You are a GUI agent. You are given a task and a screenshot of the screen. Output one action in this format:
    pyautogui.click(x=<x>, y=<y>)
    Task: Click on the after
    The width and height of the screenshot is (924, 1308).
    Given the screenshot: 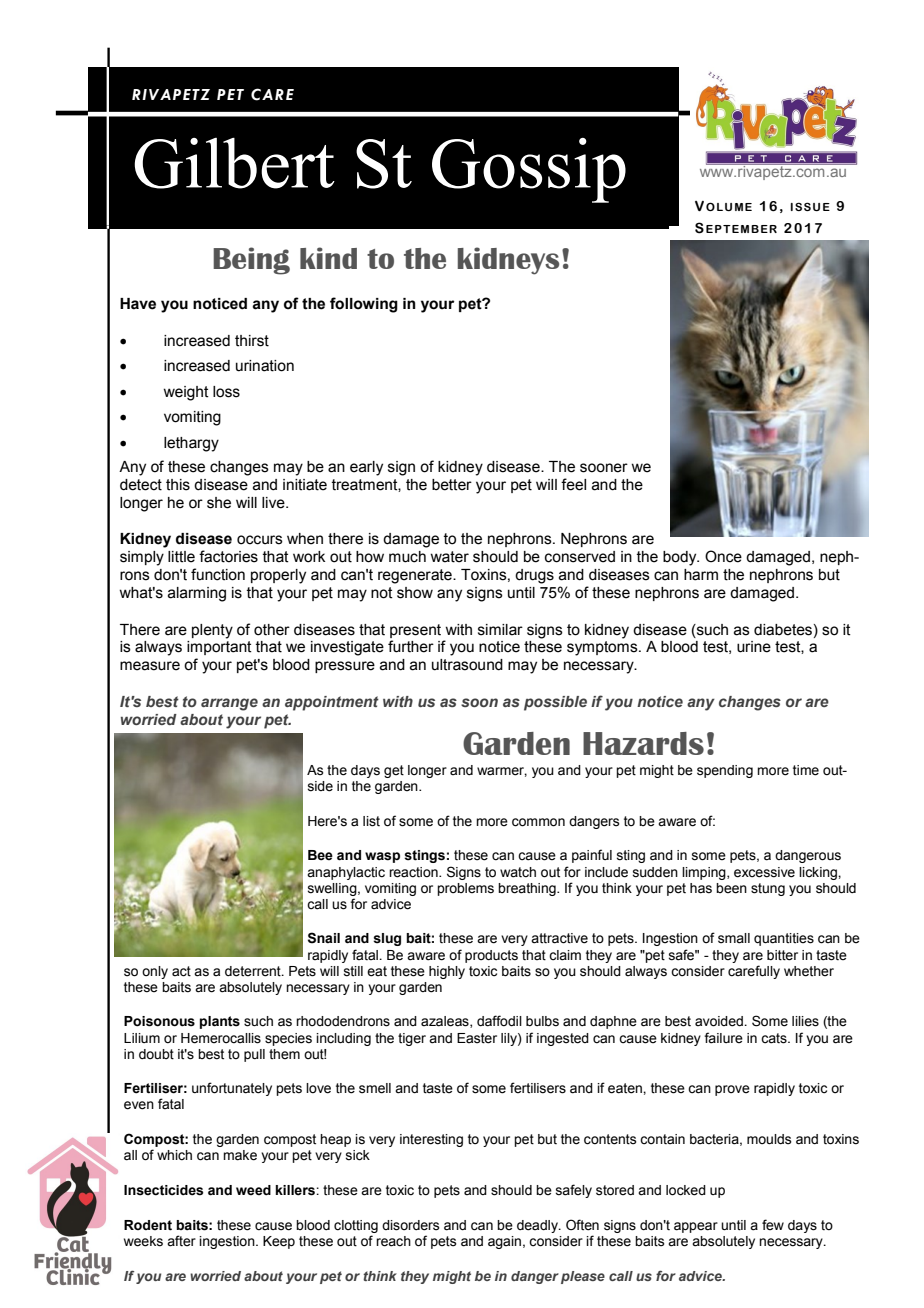 What is the action you would take?
    pyautogui.click(x=181, y=1241)
